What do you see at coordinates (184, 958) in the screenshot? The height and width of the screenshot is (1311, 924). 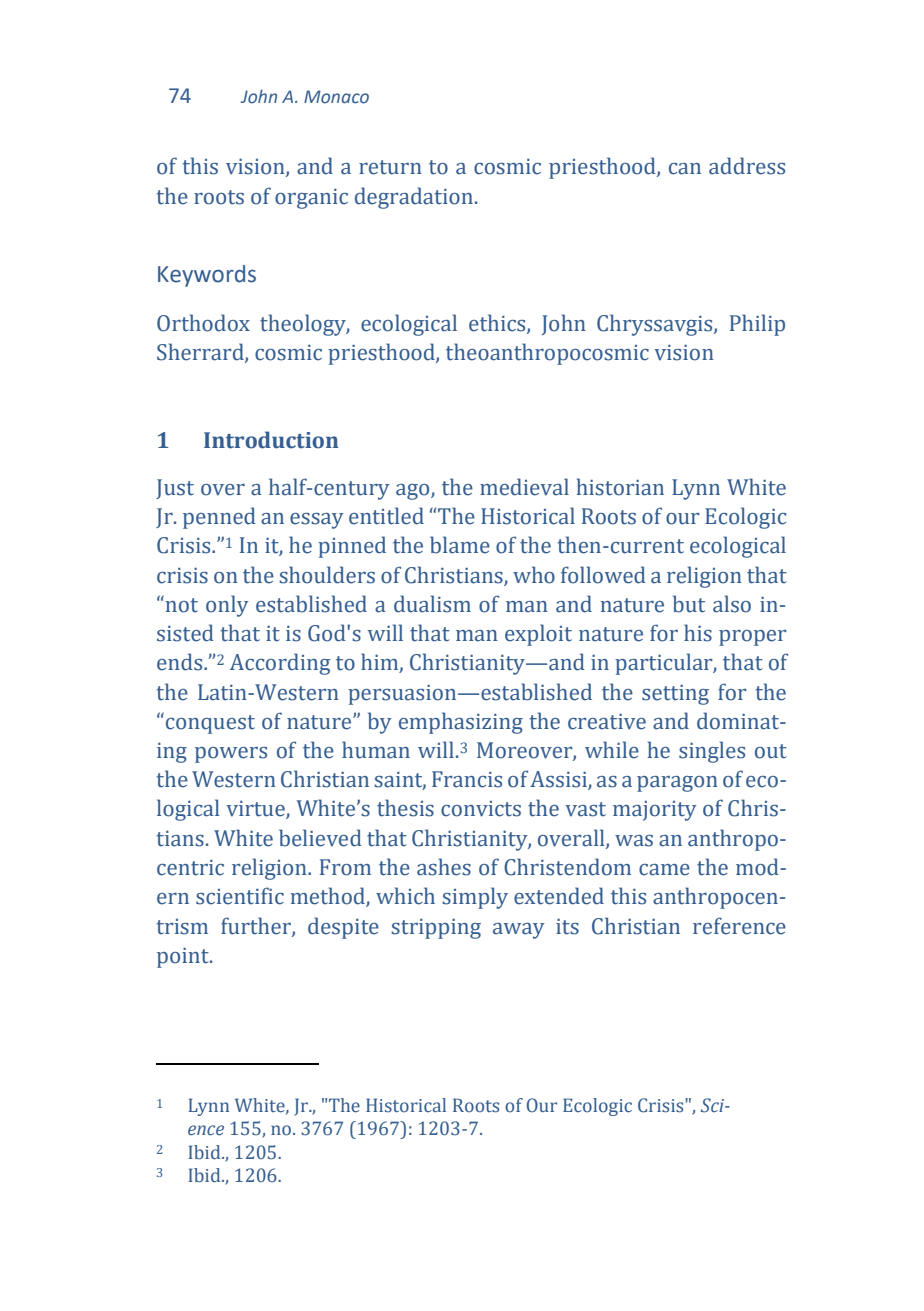 I see `point` at bounding box center [184, 958].
